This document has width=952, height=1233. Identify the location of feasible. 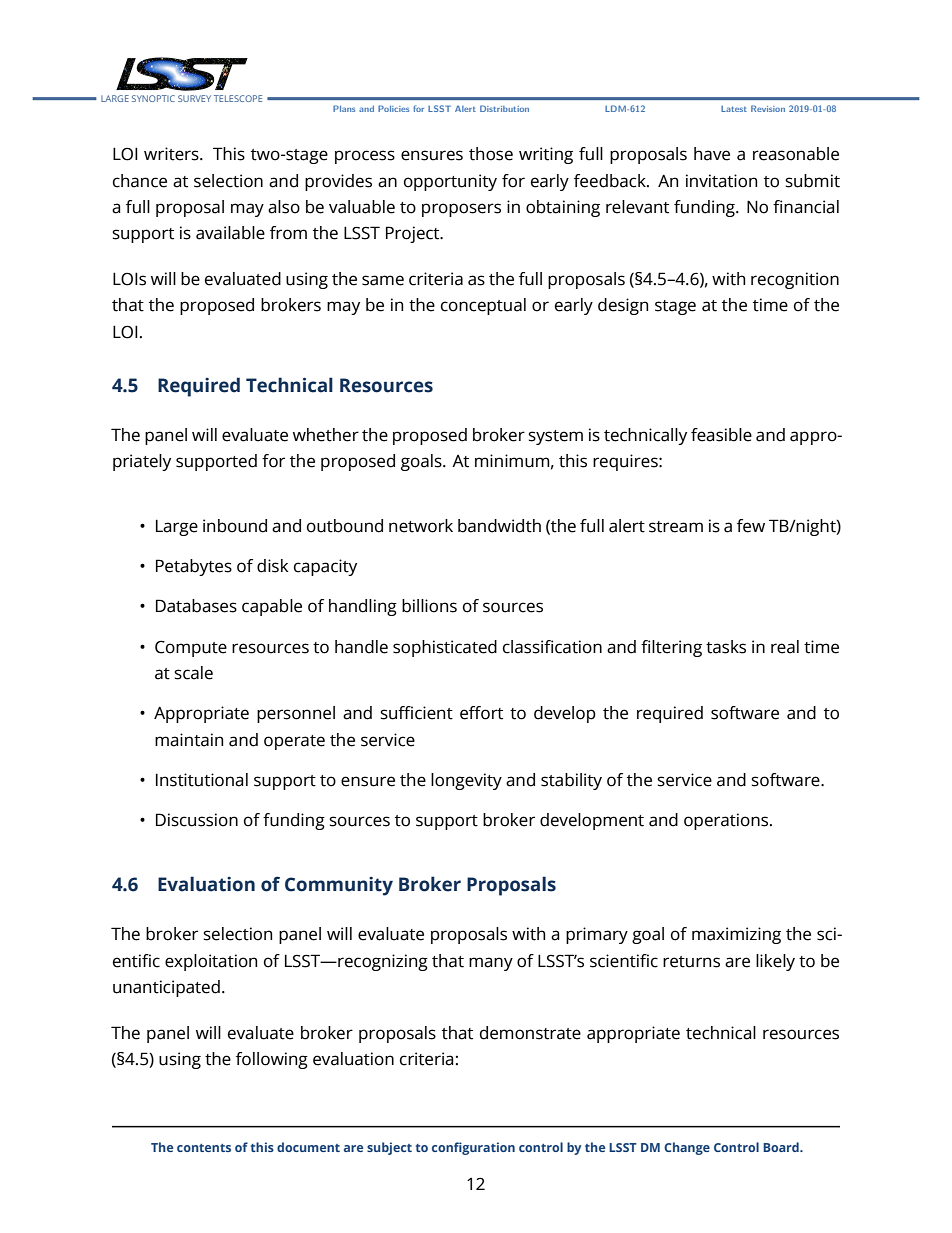
(721, 435).
